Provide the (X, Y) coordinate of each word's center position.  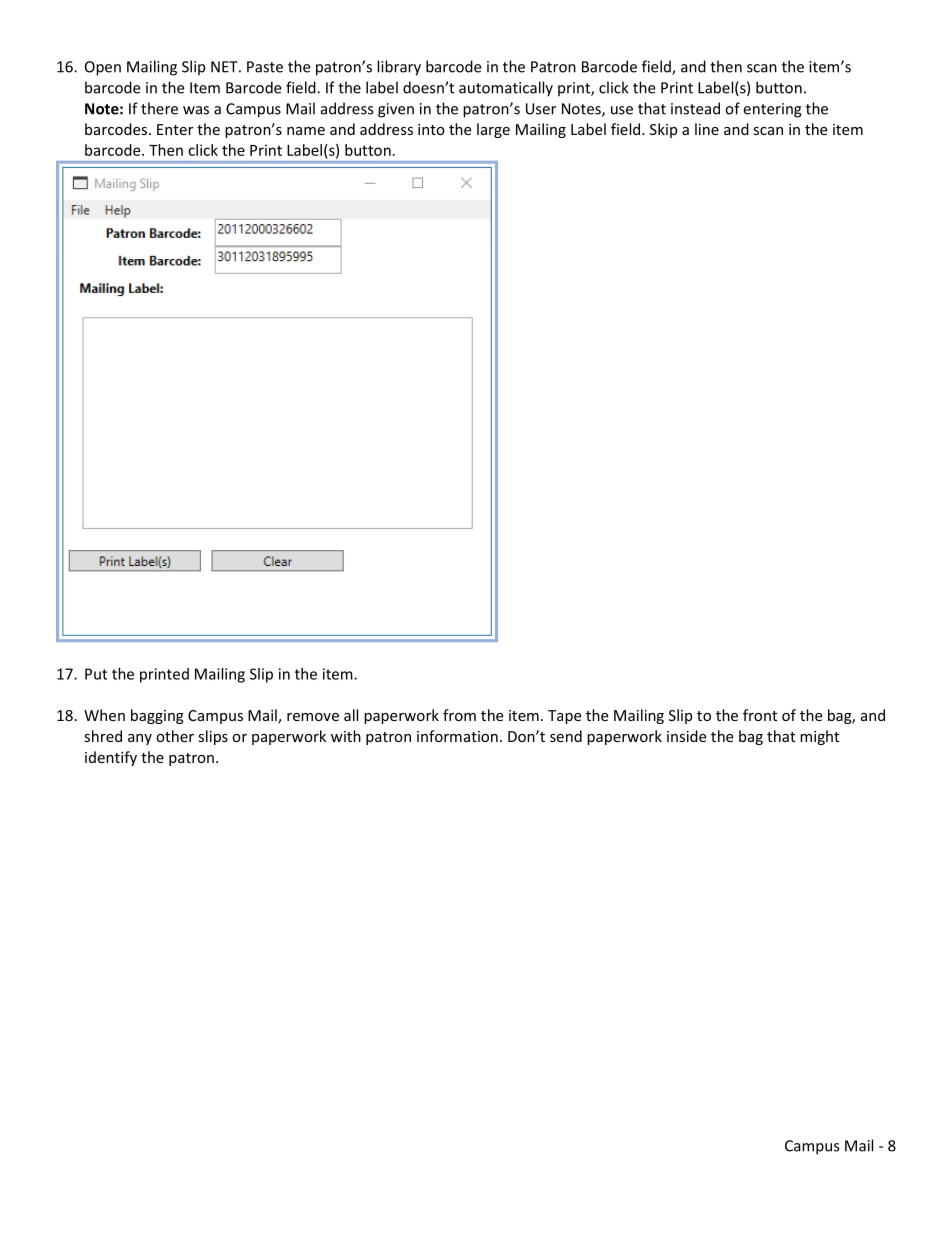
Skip (663, 130)
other (175, 736)
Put (96, 674)
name (306, 131)
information (457, 736)
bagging (157, 716)
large (493, 130)
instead (695, 108)
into (431, 129)
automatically (506, 89)
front (760, 715)
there (159, 108)
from (459, 715)
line (707, 129)
